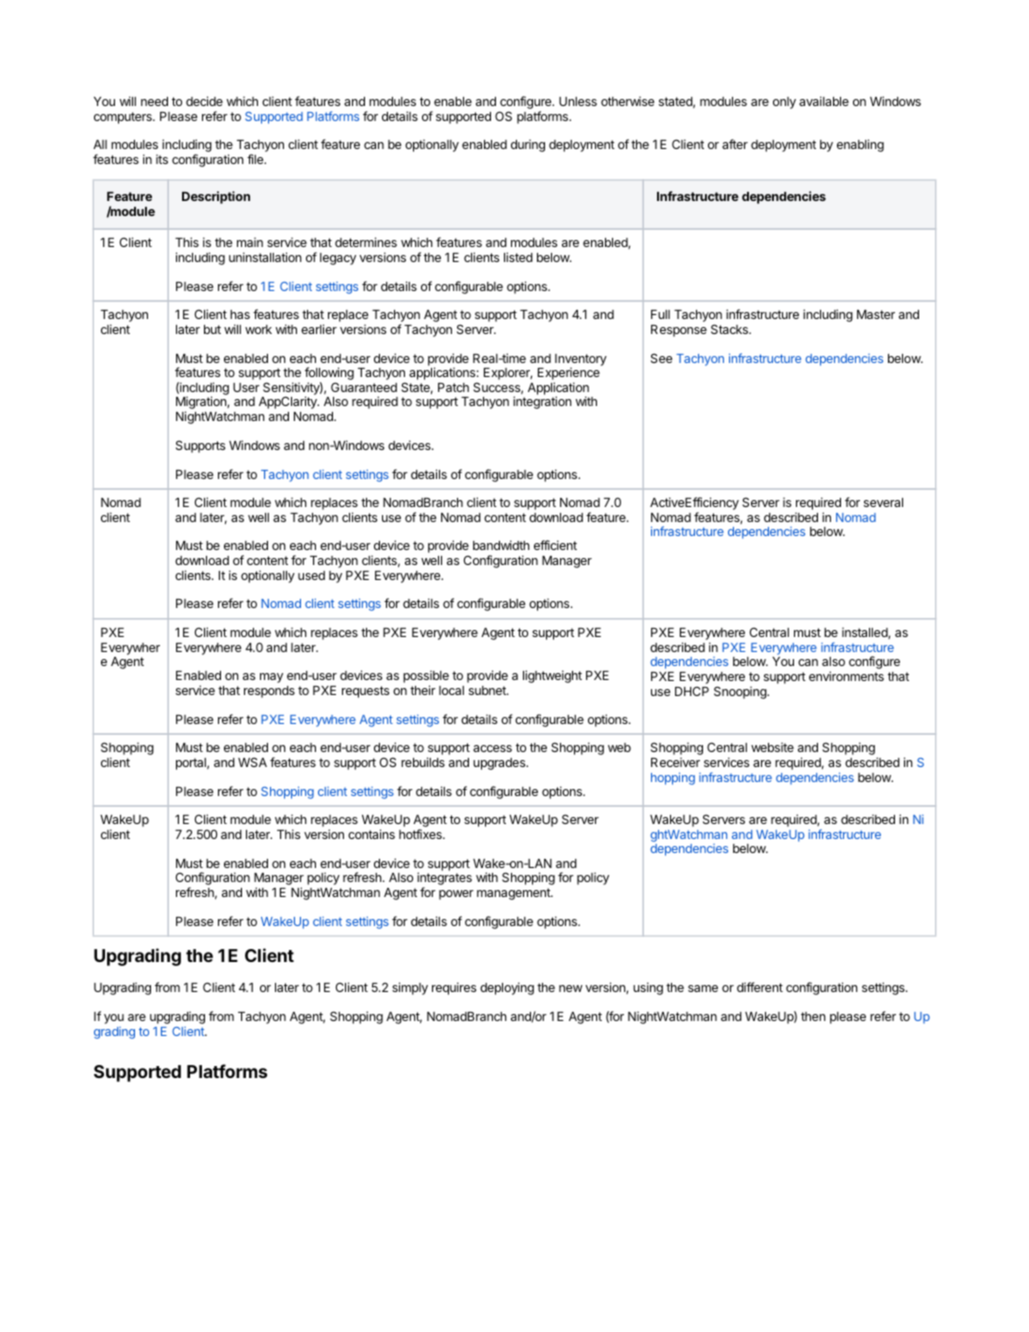  What do you see at coordinates (741, 692) in the page?
I see `Snooping` at bounding box center [741, 692].
